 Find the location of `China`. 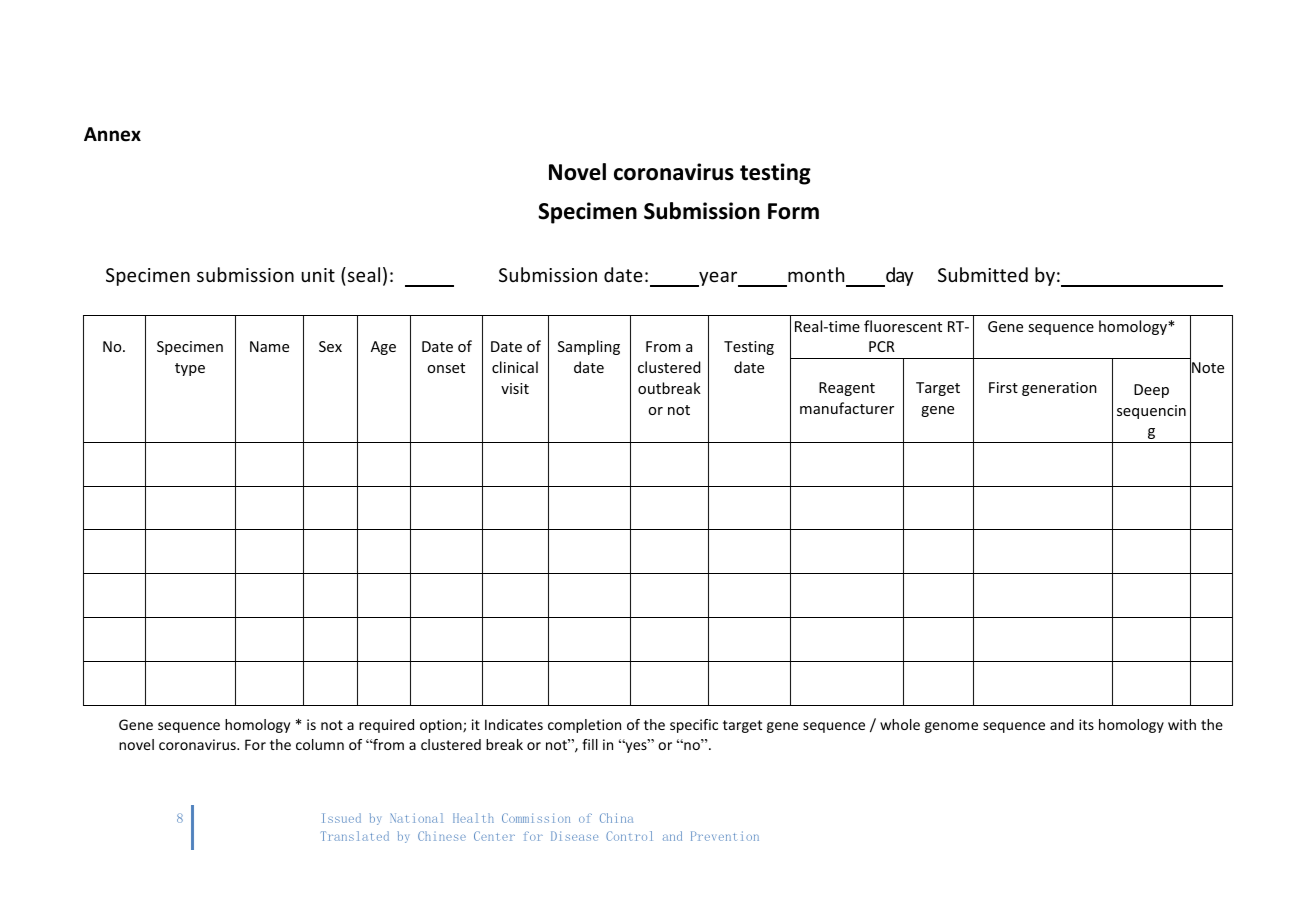

China is located at coordinates (616, 818).
